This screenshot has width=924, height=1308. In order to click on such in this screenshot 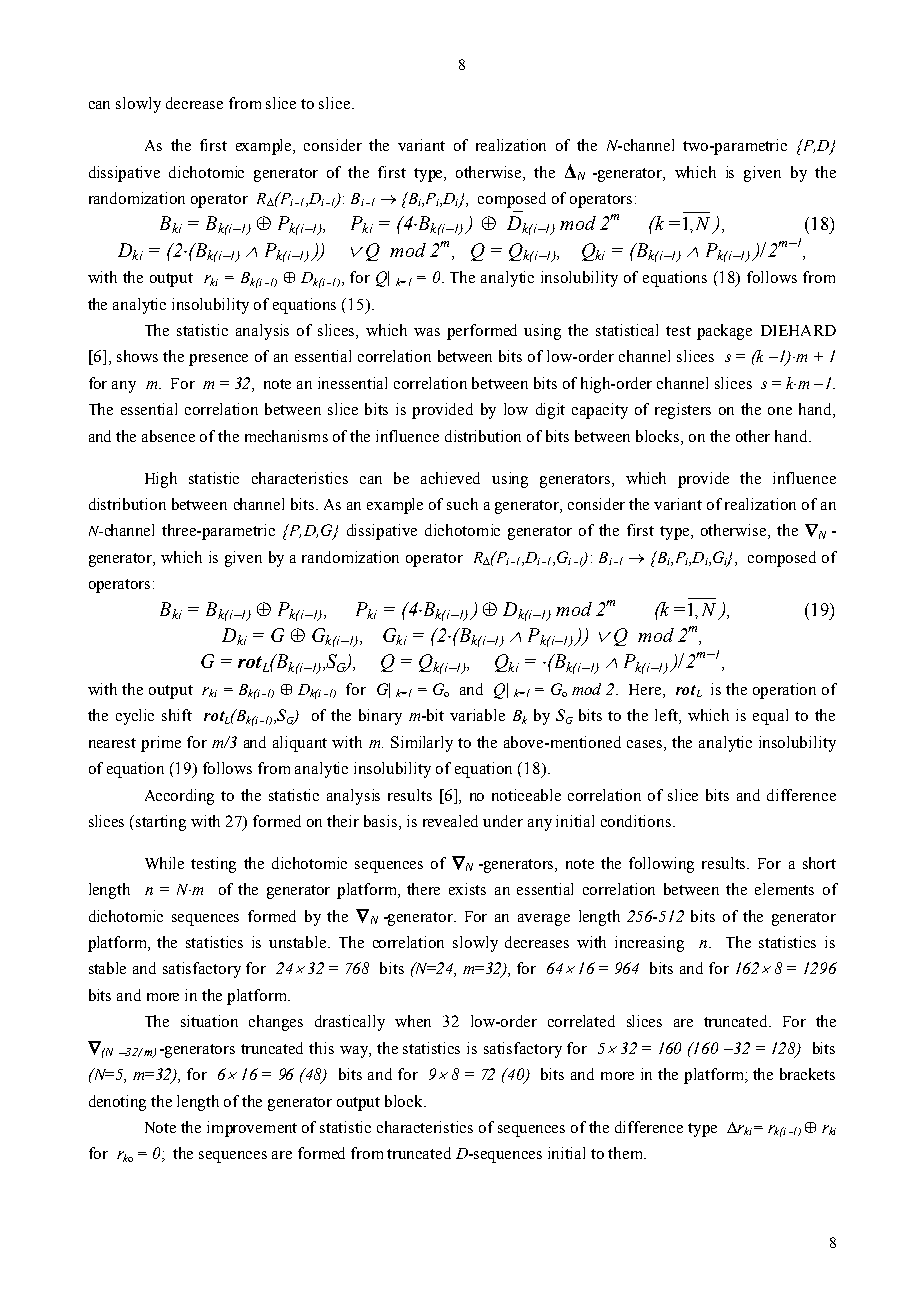, I will do `click(462, 504)`.
